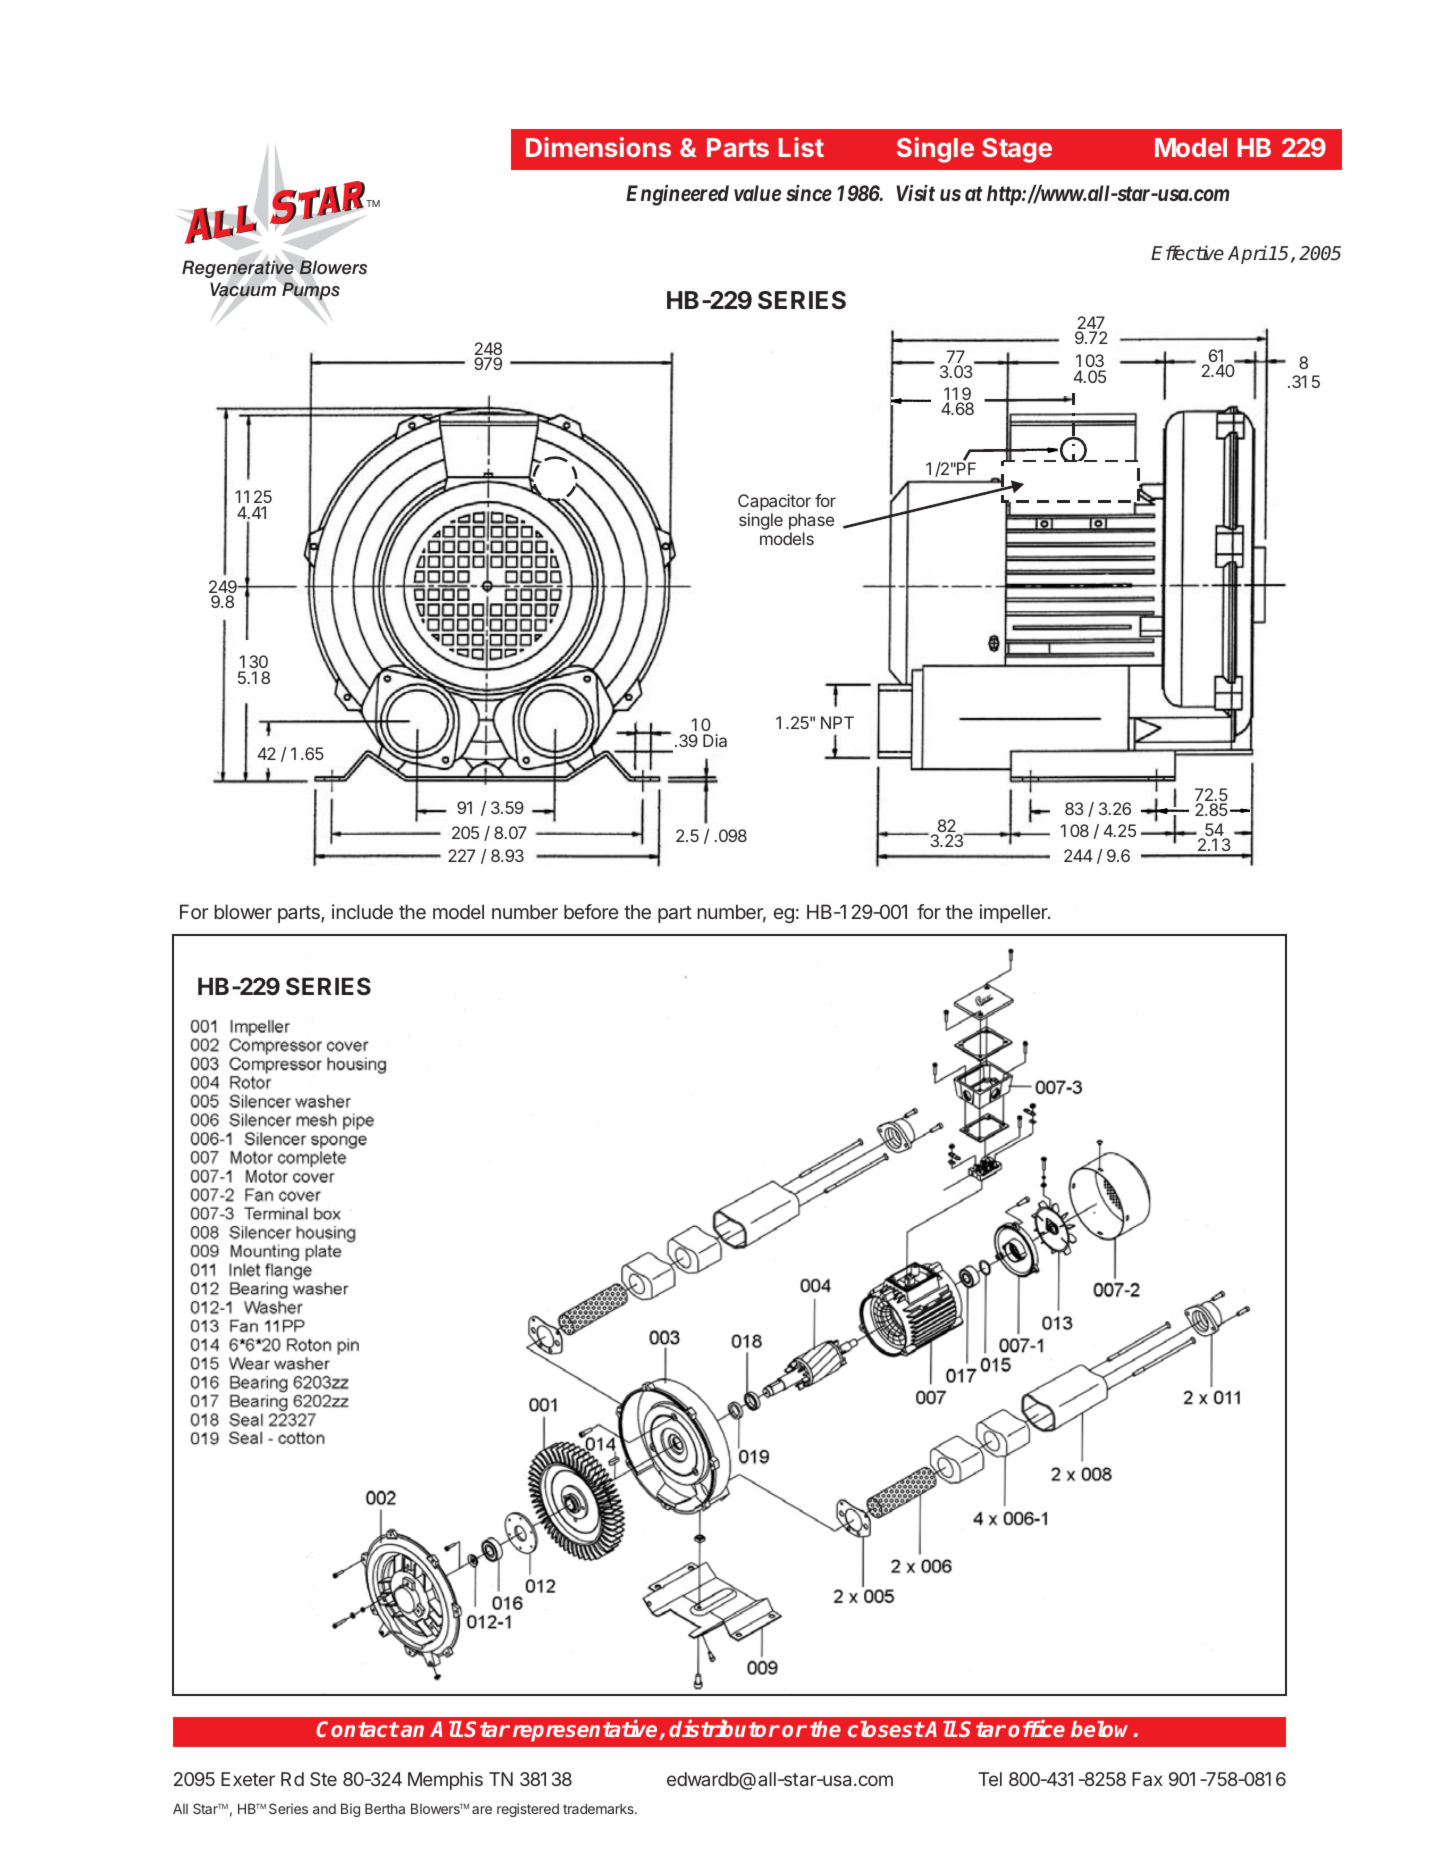 Image resolution: width=1448 pixels, height=1874 pixels. What do you see at coordinates (586, 1731) in the screenshot?
I see `representative` at bounding box center [586, 1731].
